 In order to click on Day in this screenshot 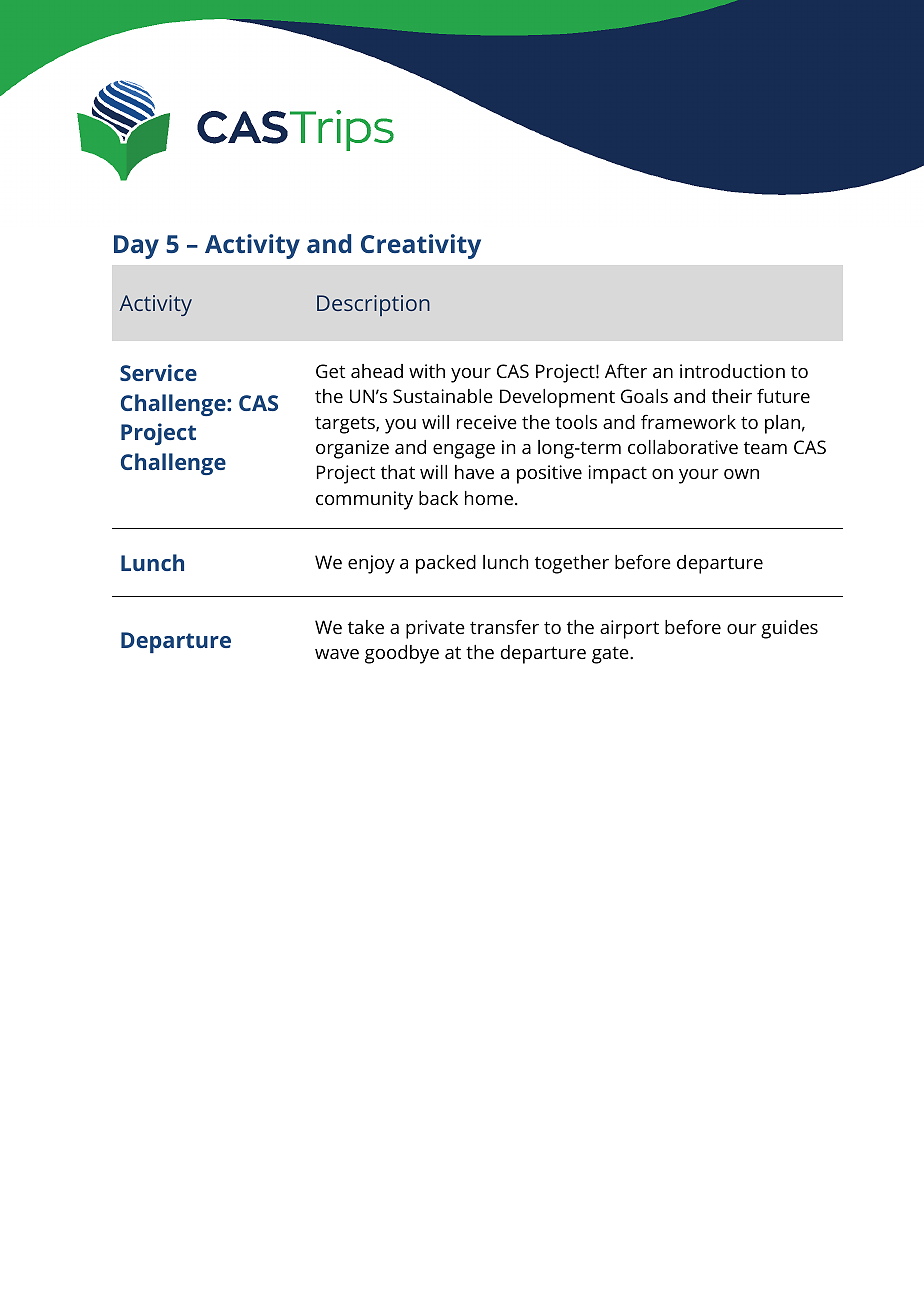, I will do `click(136, 247)`.
